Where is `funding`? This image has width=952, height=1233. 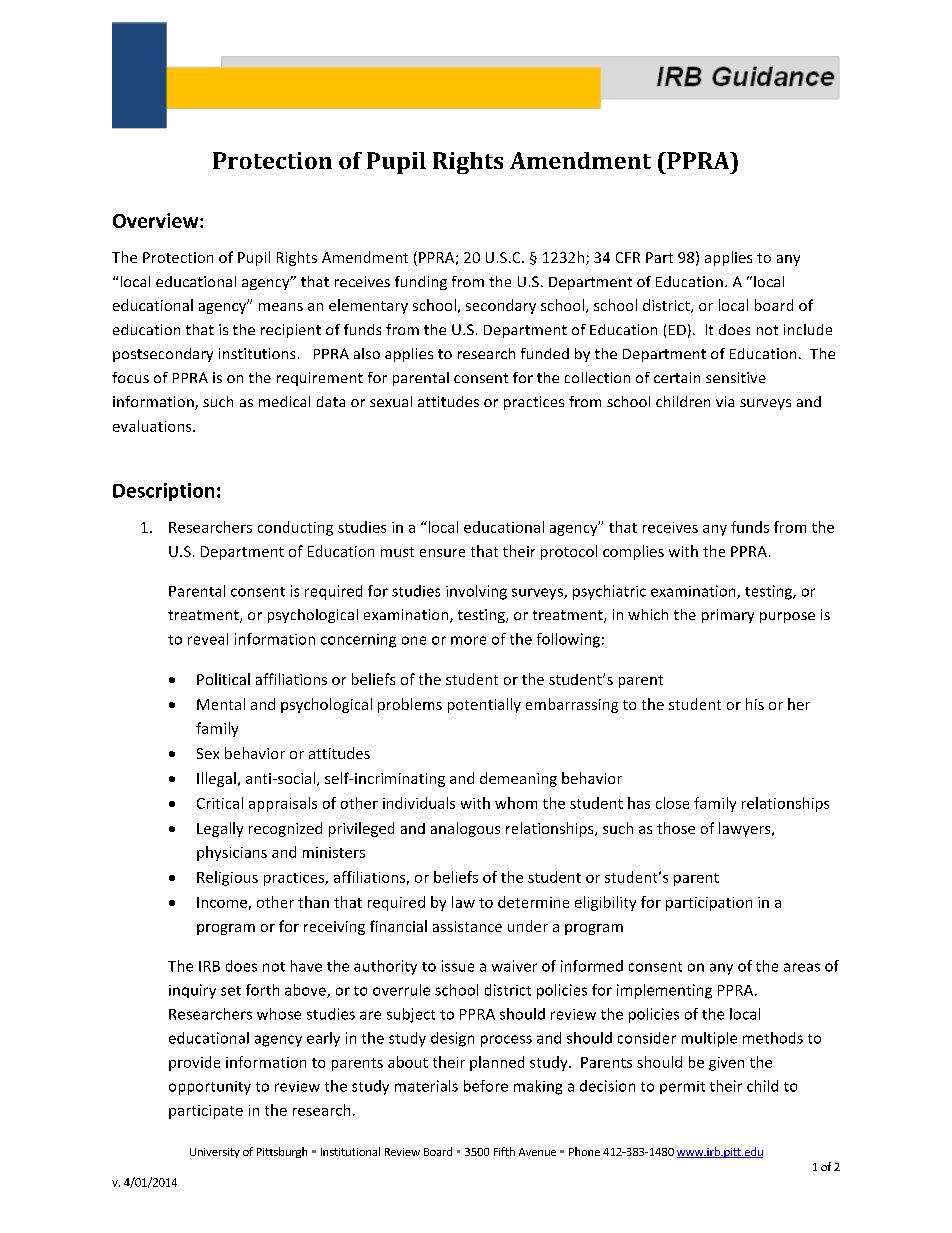 funding is located at coordinates (421, 283).
